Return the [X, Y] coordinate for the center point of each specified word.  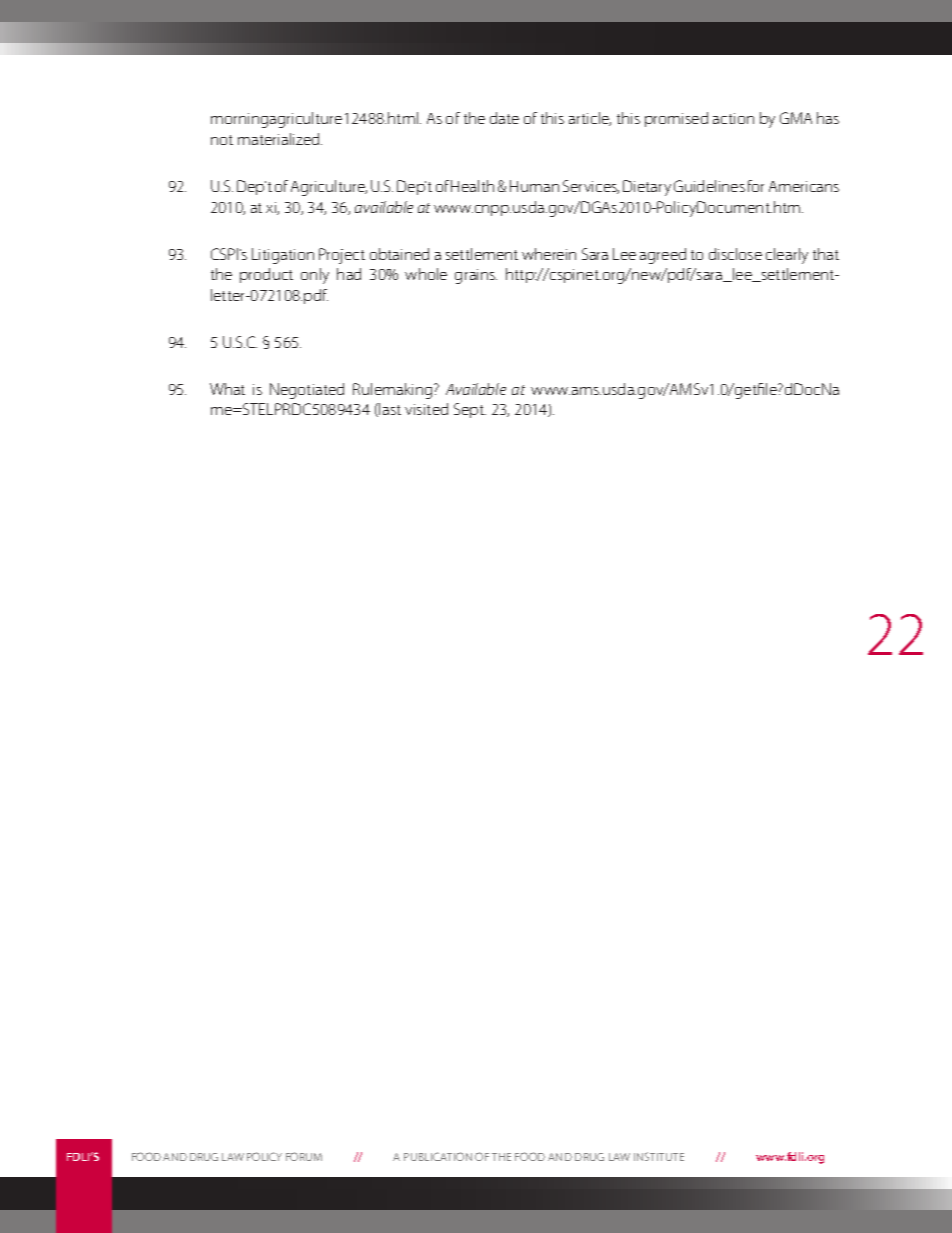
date [504, 118]
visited [426, 409]
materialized [280, 139]
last [390, 409]
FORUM [304, 1156]
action [733, 118]
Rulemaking [394, 391]
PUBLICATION [438, 1156]
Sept [470, 410]
